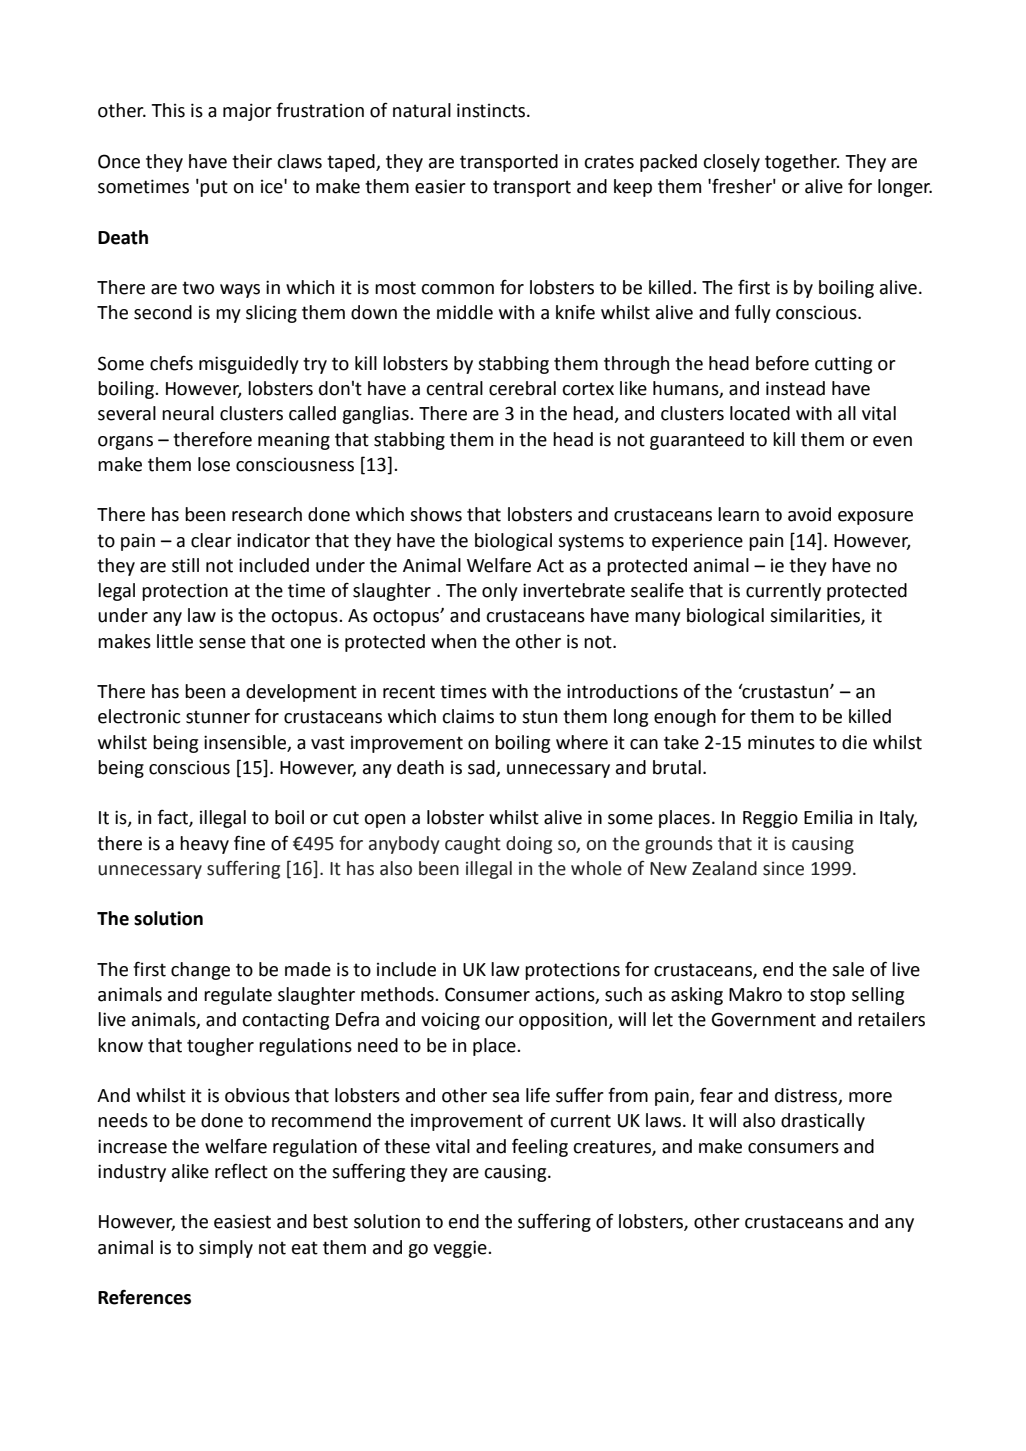 The image size is (1026, 1451). What do you see at coordinates (492, 110) in the document?
I see `instincts` at bounding box center [492, 110].
